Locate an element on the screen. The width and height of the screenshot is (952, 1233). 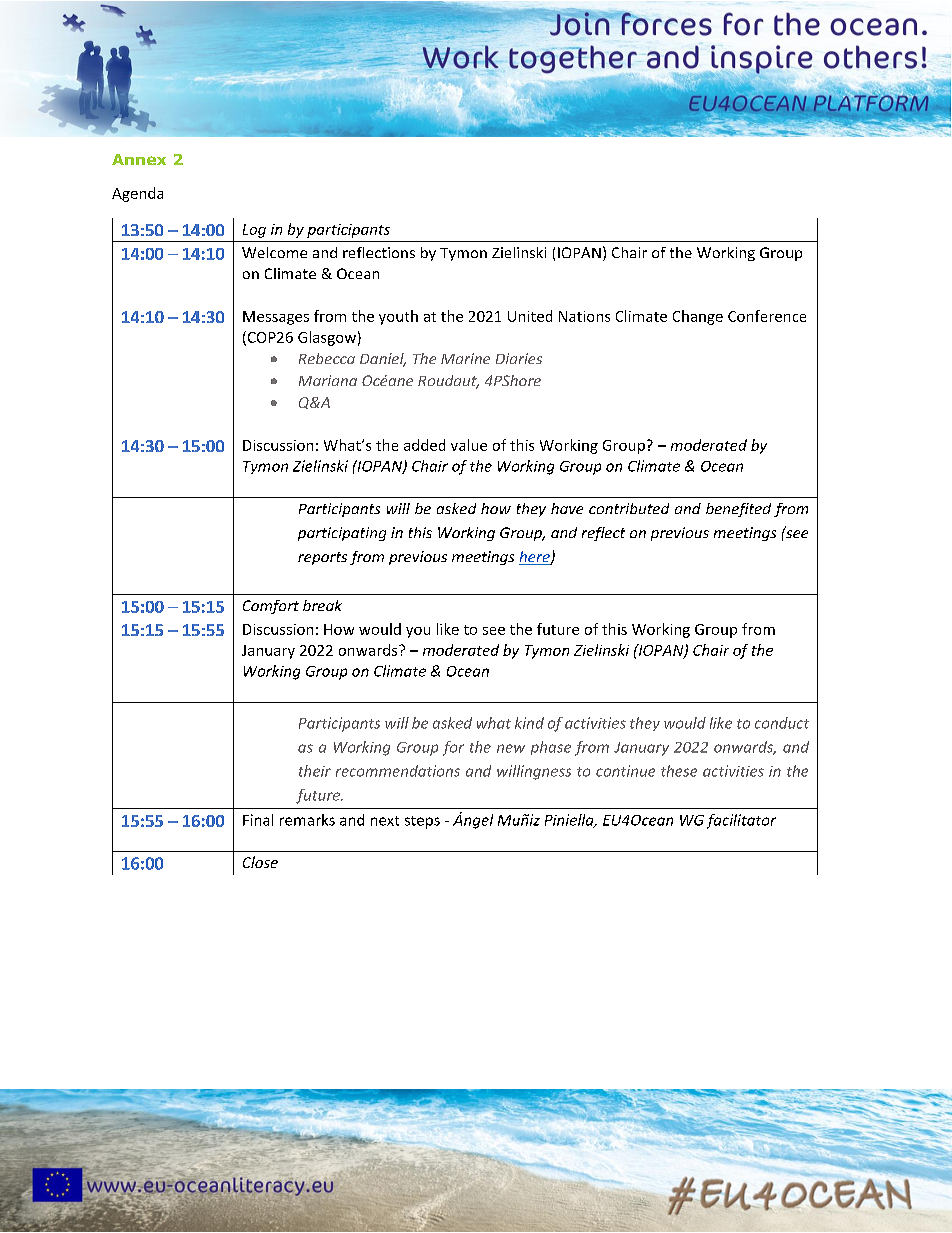
kind is located at coordinates (529, 723).
